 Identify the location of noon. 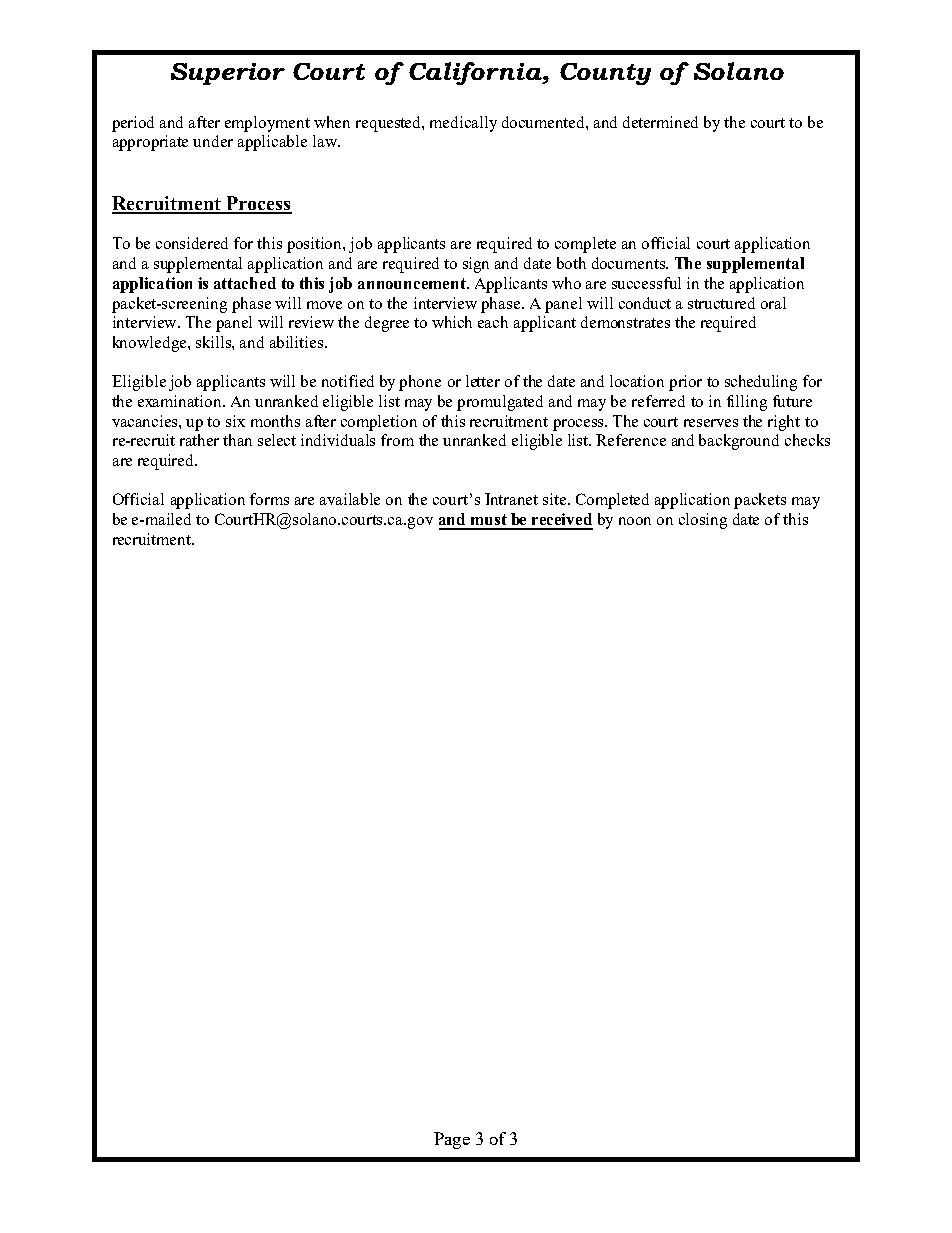
(635, 521).
